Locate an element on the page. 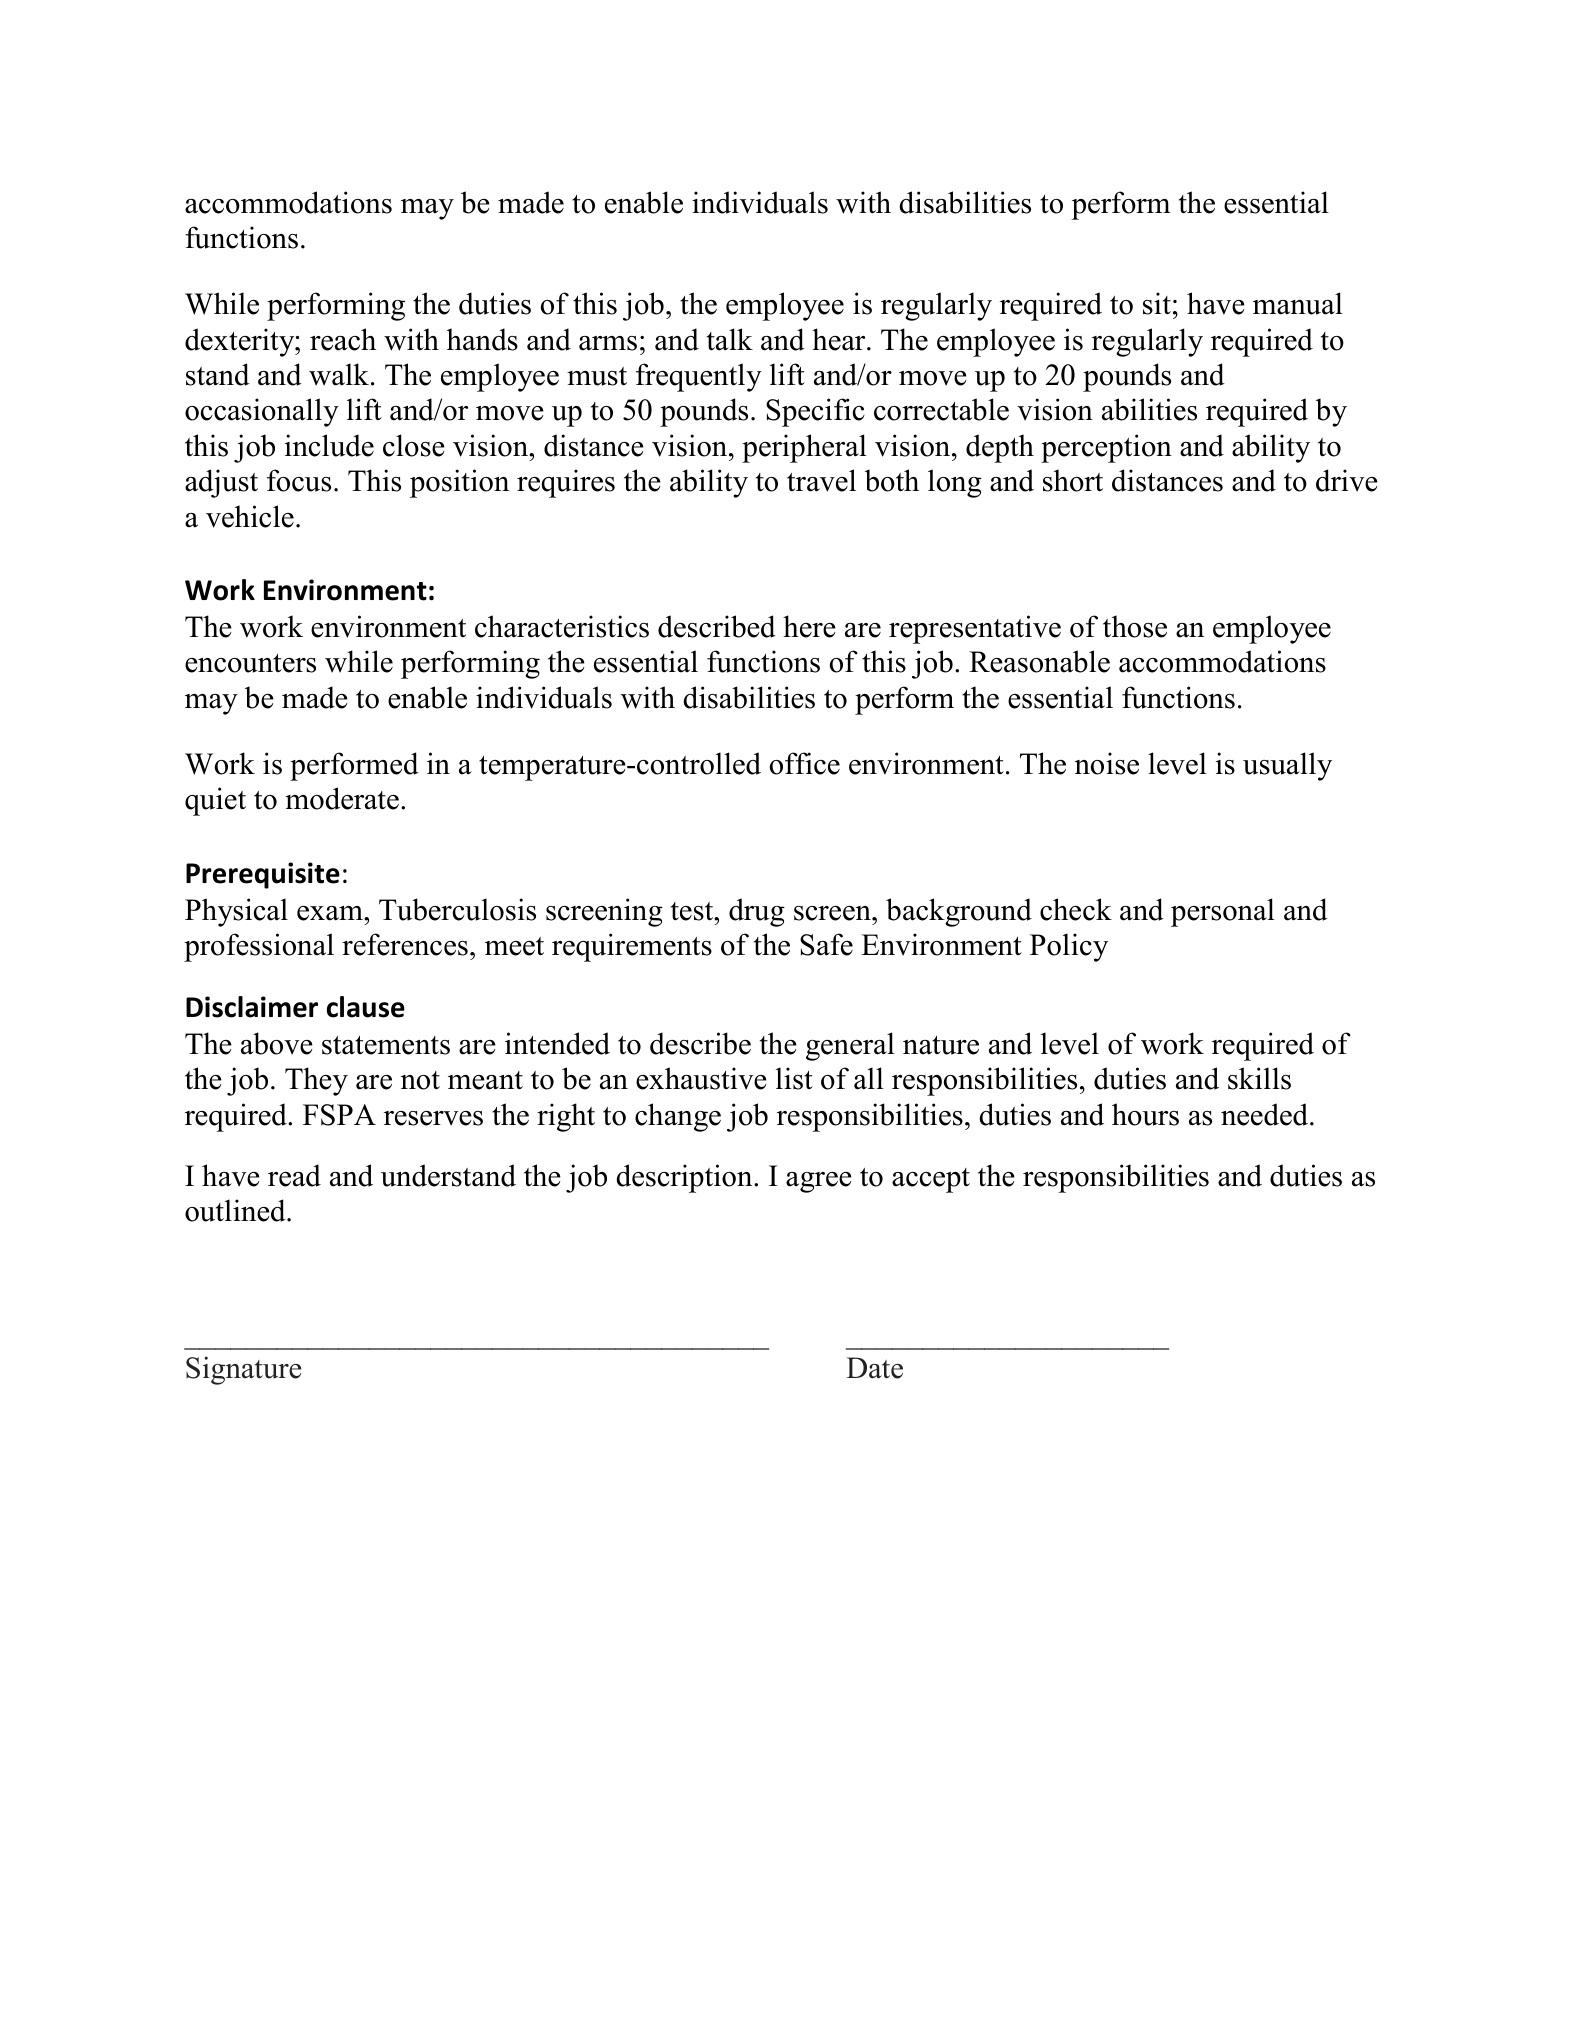 Image resolution: width=1569 pixels, height=2031 pixels. talk is located at coordinates (730, 339).
